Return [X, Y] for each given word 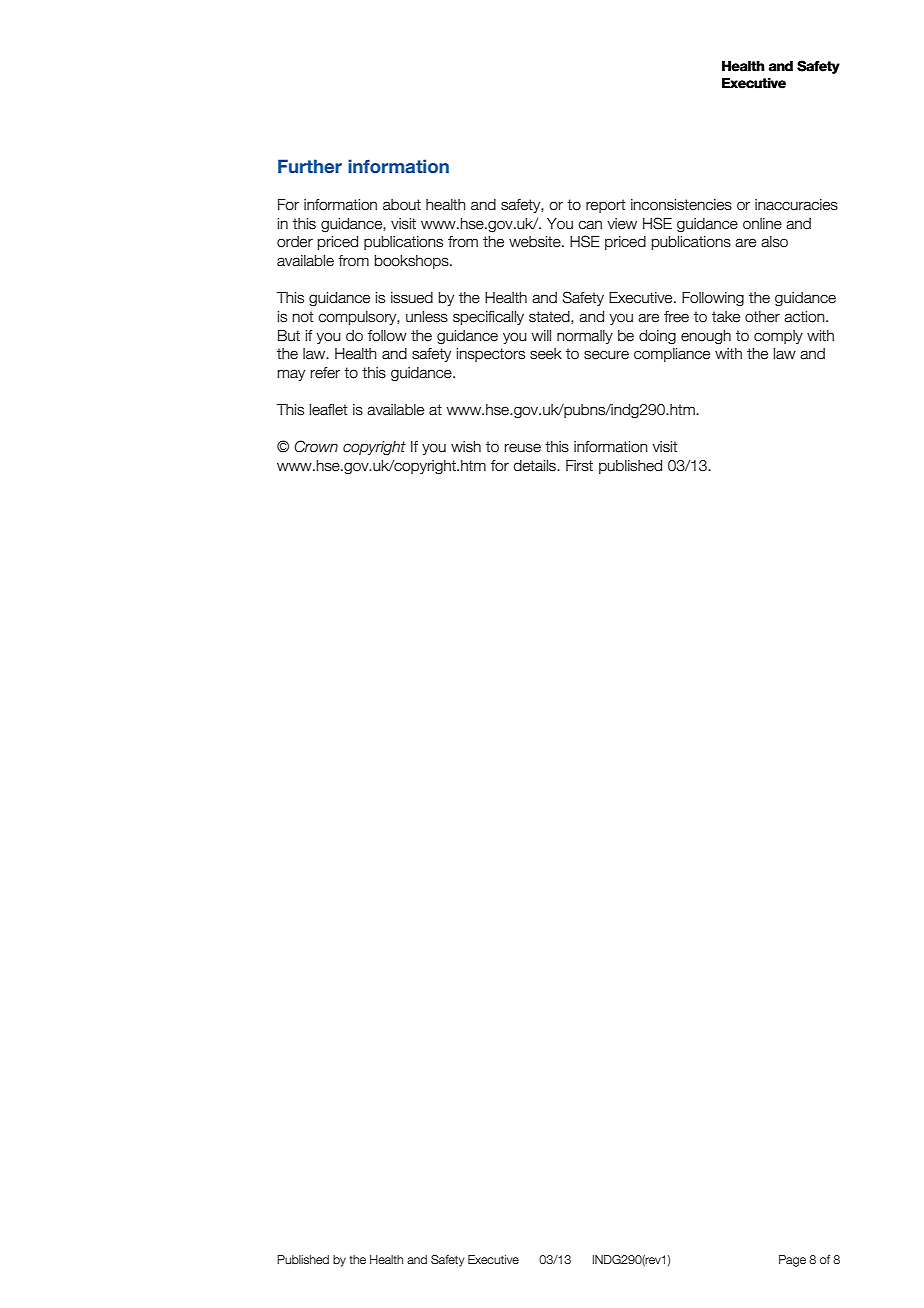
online [762, 224]
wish [466, 447]
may [291, 375]
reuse [523, 448]
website [536, 242]
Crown [316, 446]
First [579, 466]
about [402, 205]
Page [792, 1261]
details [536, 466]
